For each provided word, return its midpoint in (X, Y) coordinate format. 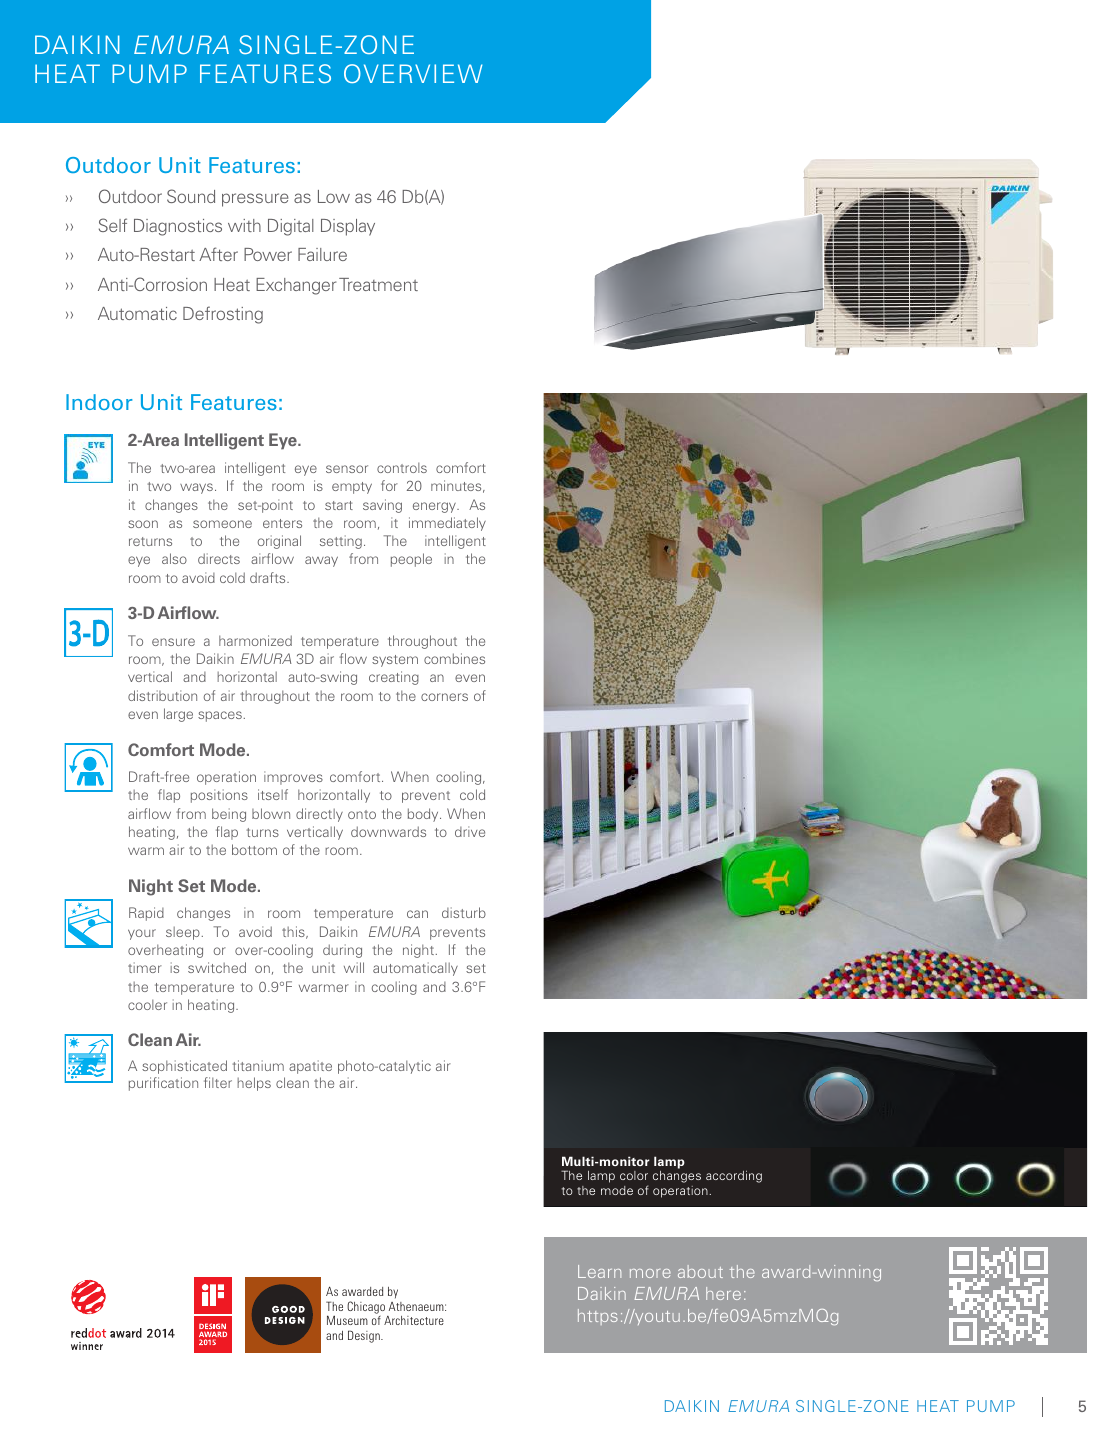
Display (348, 227)
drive (470, 831)
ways (196, 488)
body (424, 815)
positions (219, 796)
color (634, 1175)
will (354, 967)
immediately (447, 524)
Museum (347, 1320)
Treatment (378, 284)
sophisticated (184, 1067)
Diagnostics (178, 227)
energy (435, 507)
